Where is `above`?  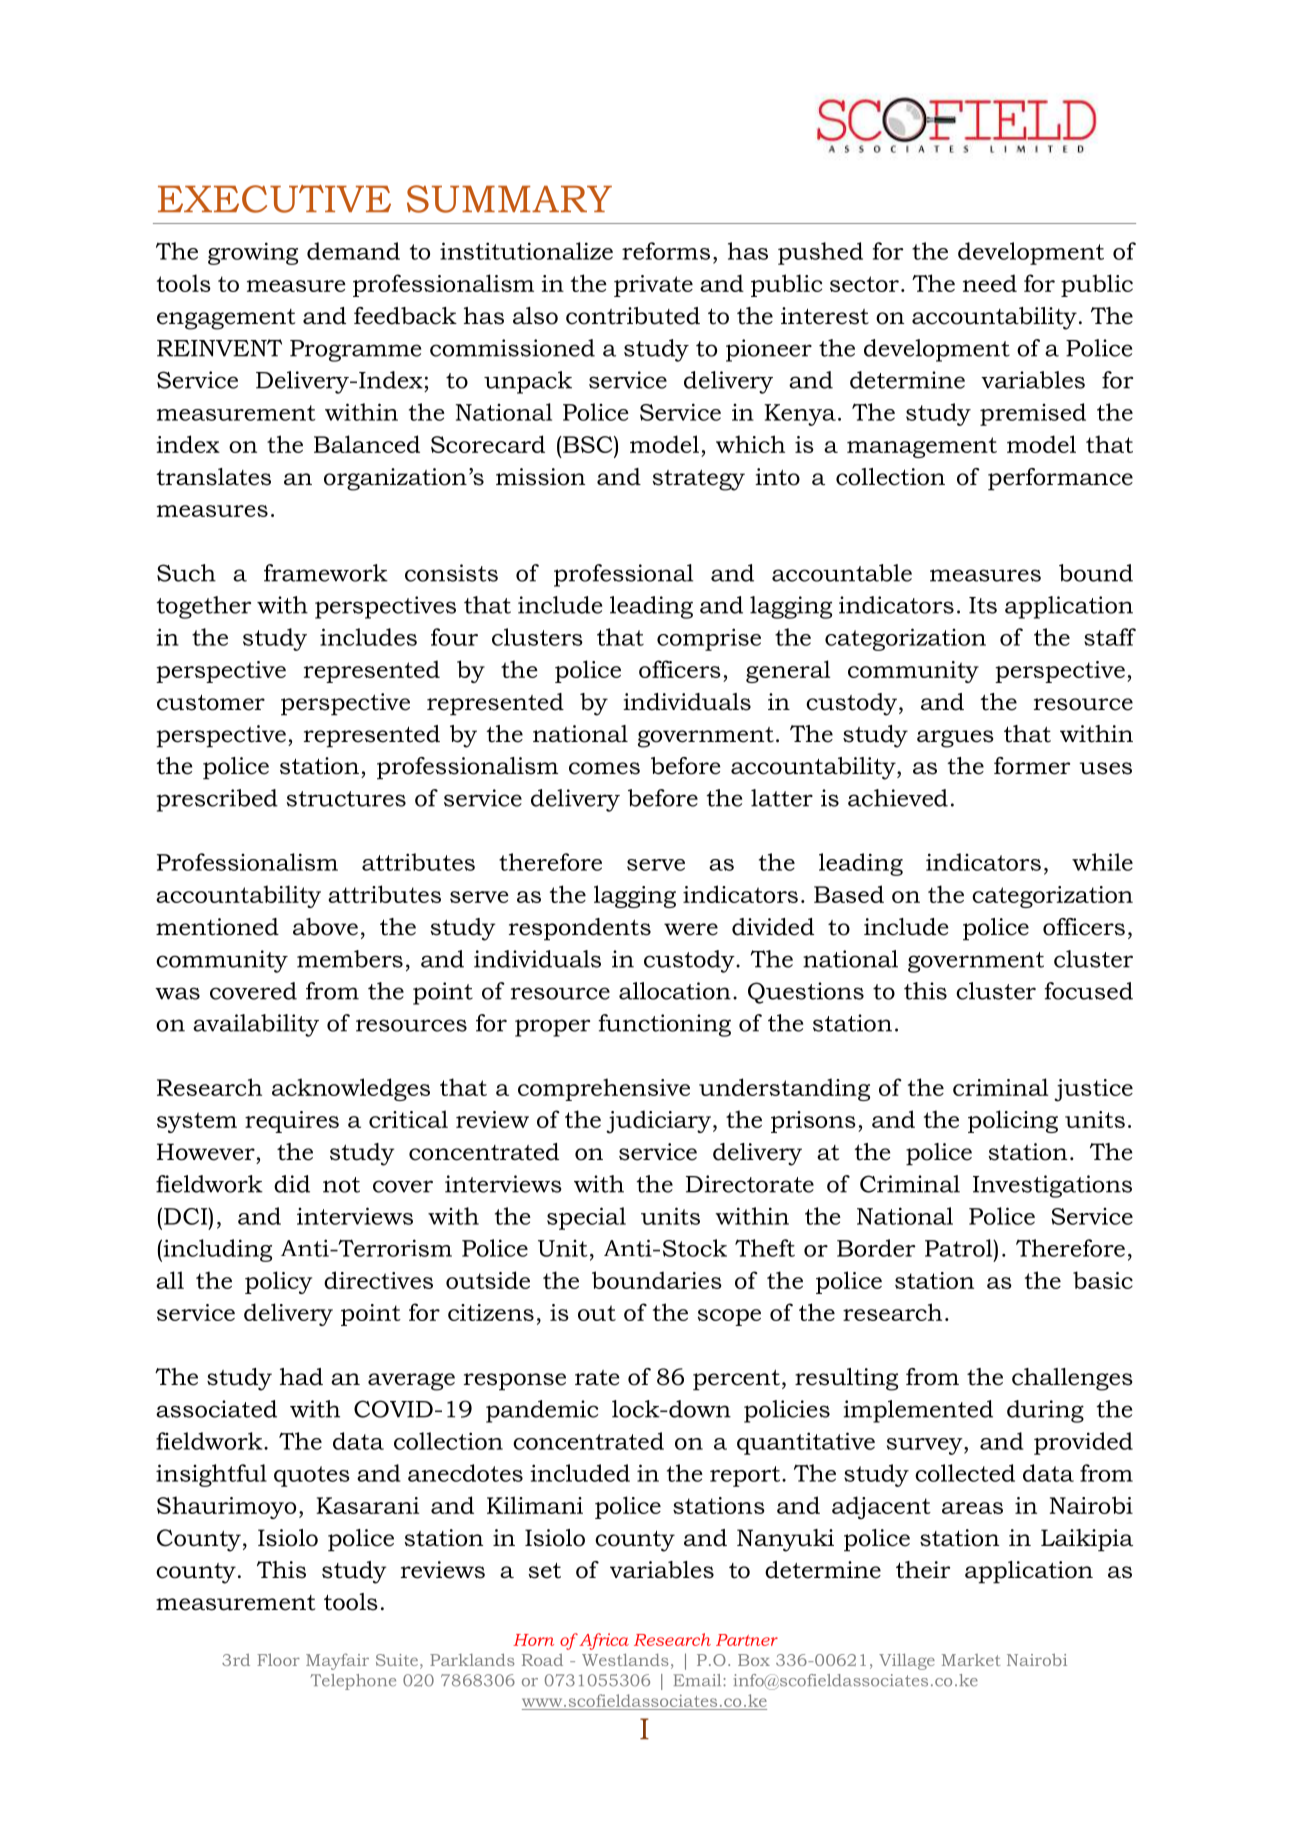 above is located at coordinates (325, 927).
